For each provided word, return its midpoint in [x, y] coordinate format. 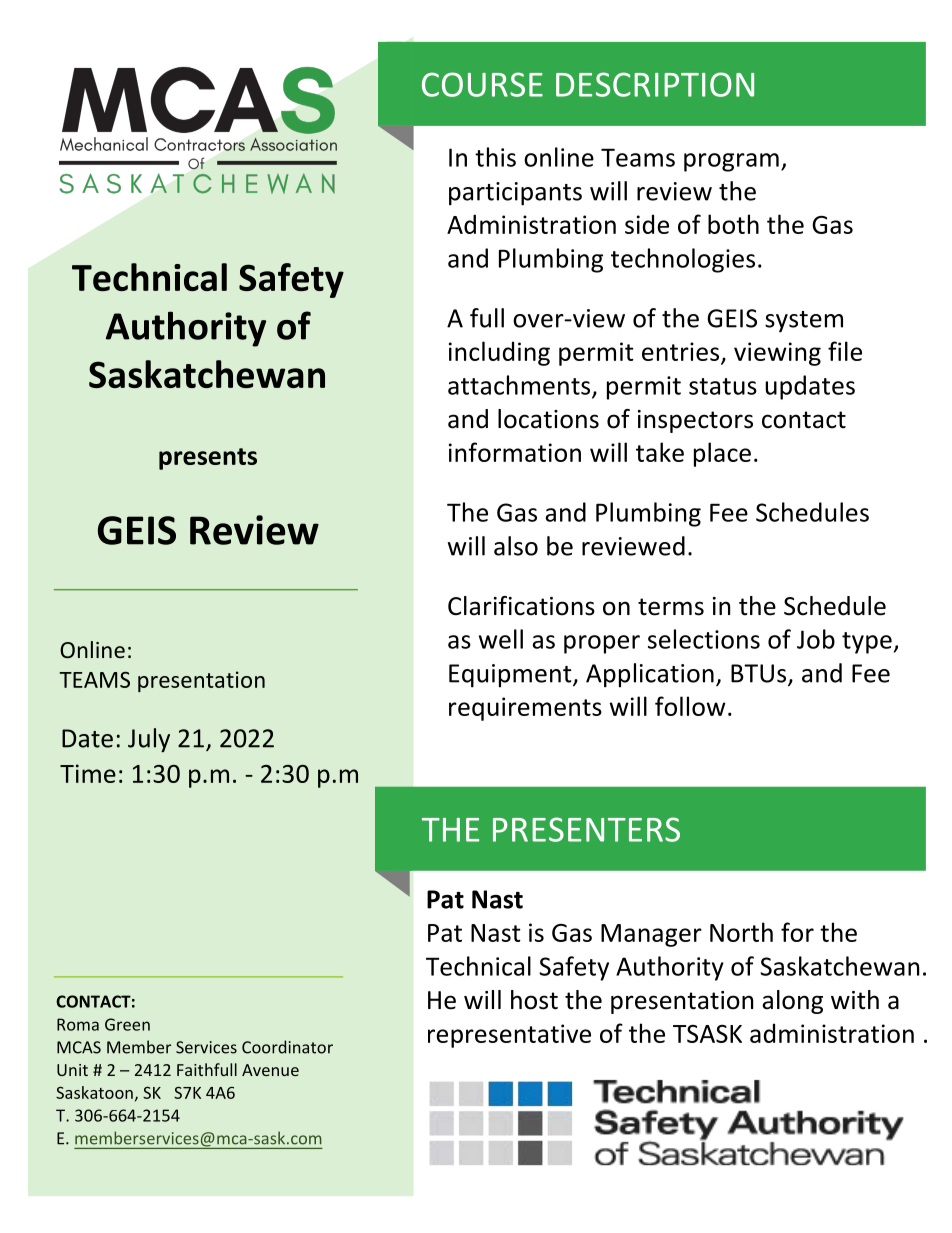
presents [208, 459]
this [495, 157]
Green [127, 1024]
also [516, 546]
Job [816, 639]
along [792, 1002]
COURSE [482, 84]
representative [509, 1036]
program [731, 162]
